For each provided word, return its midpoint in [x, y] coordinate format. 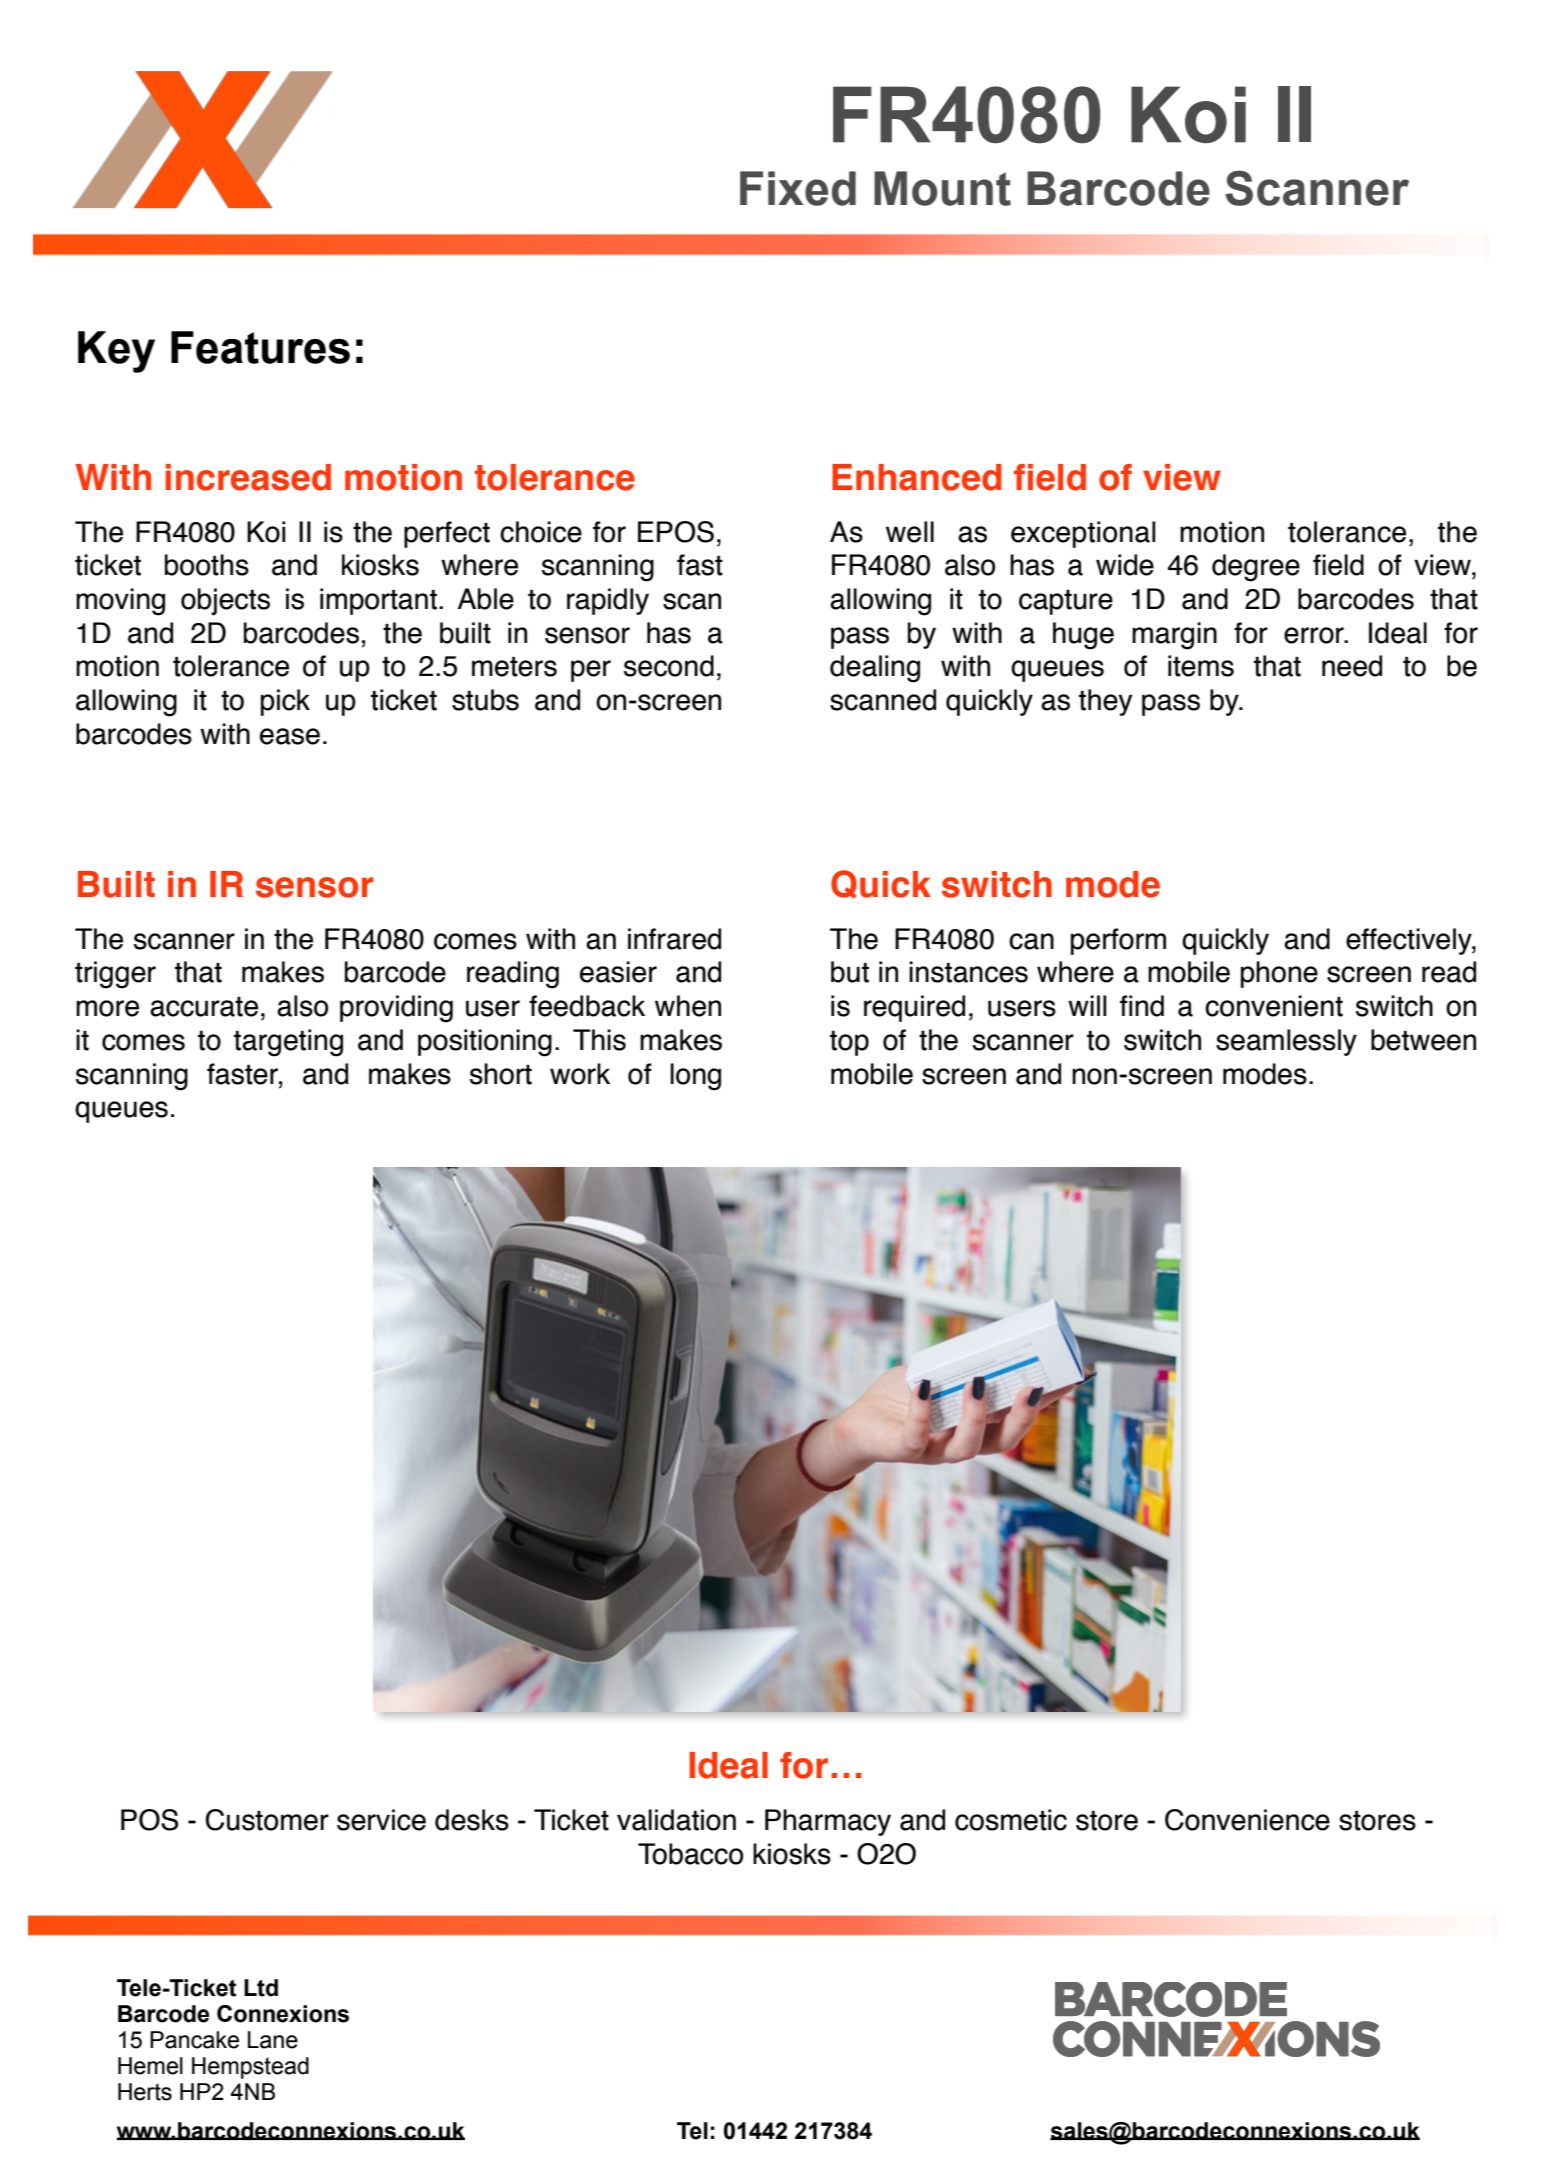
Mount [942, 188]
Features [260, 347]
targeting [288, 1043]
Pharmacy [828, 1822]
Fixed [798, 188]
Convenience [1247, 1820]
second [669, 666]
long [695, 1077]
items [1201, 666]
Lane [273, 2040]
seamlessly [1286, 1042]
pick [285, 702]
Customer [267, 1820]
